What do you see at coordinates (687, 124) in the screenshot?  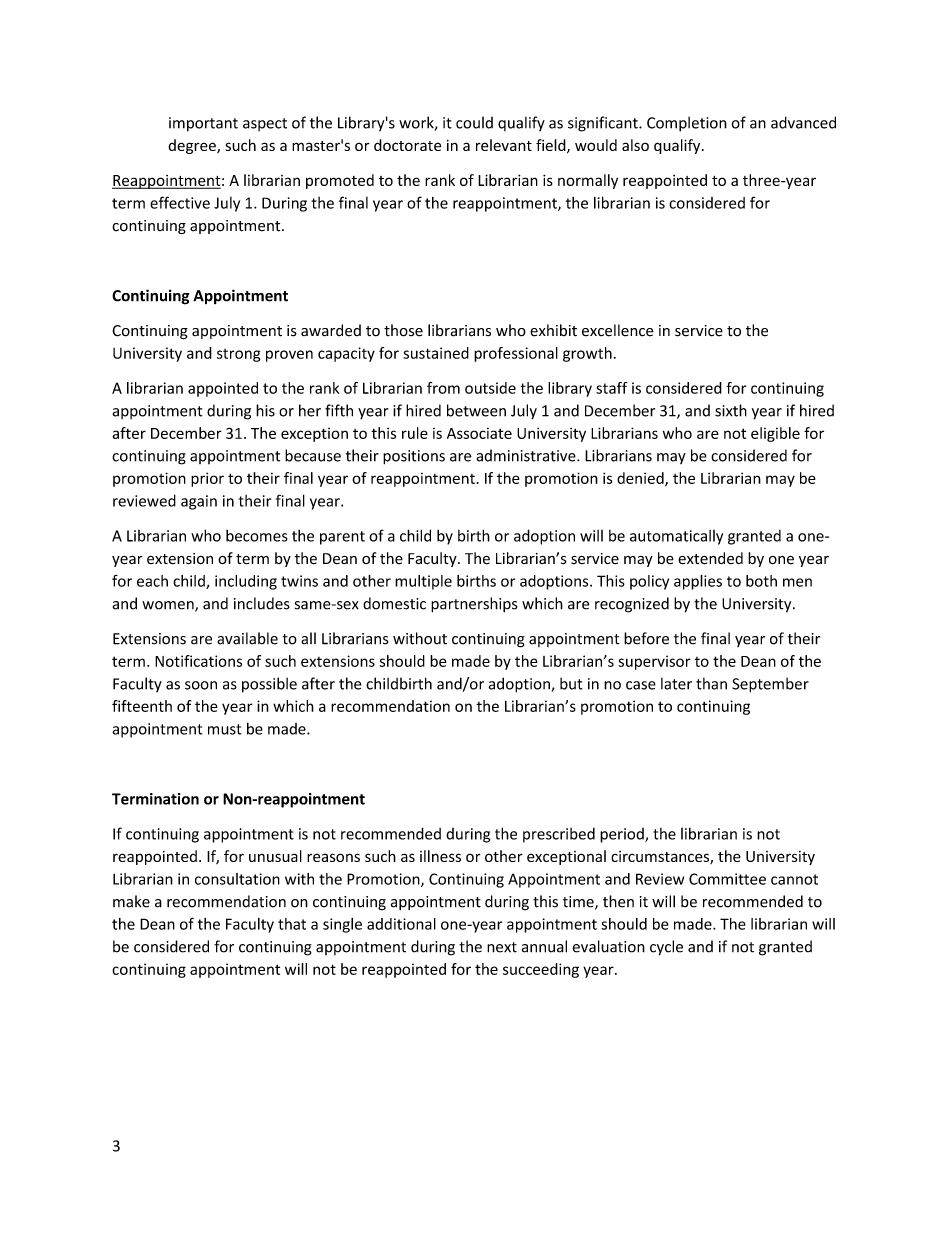 I see `Completion` at bounding box center [687, 124].
